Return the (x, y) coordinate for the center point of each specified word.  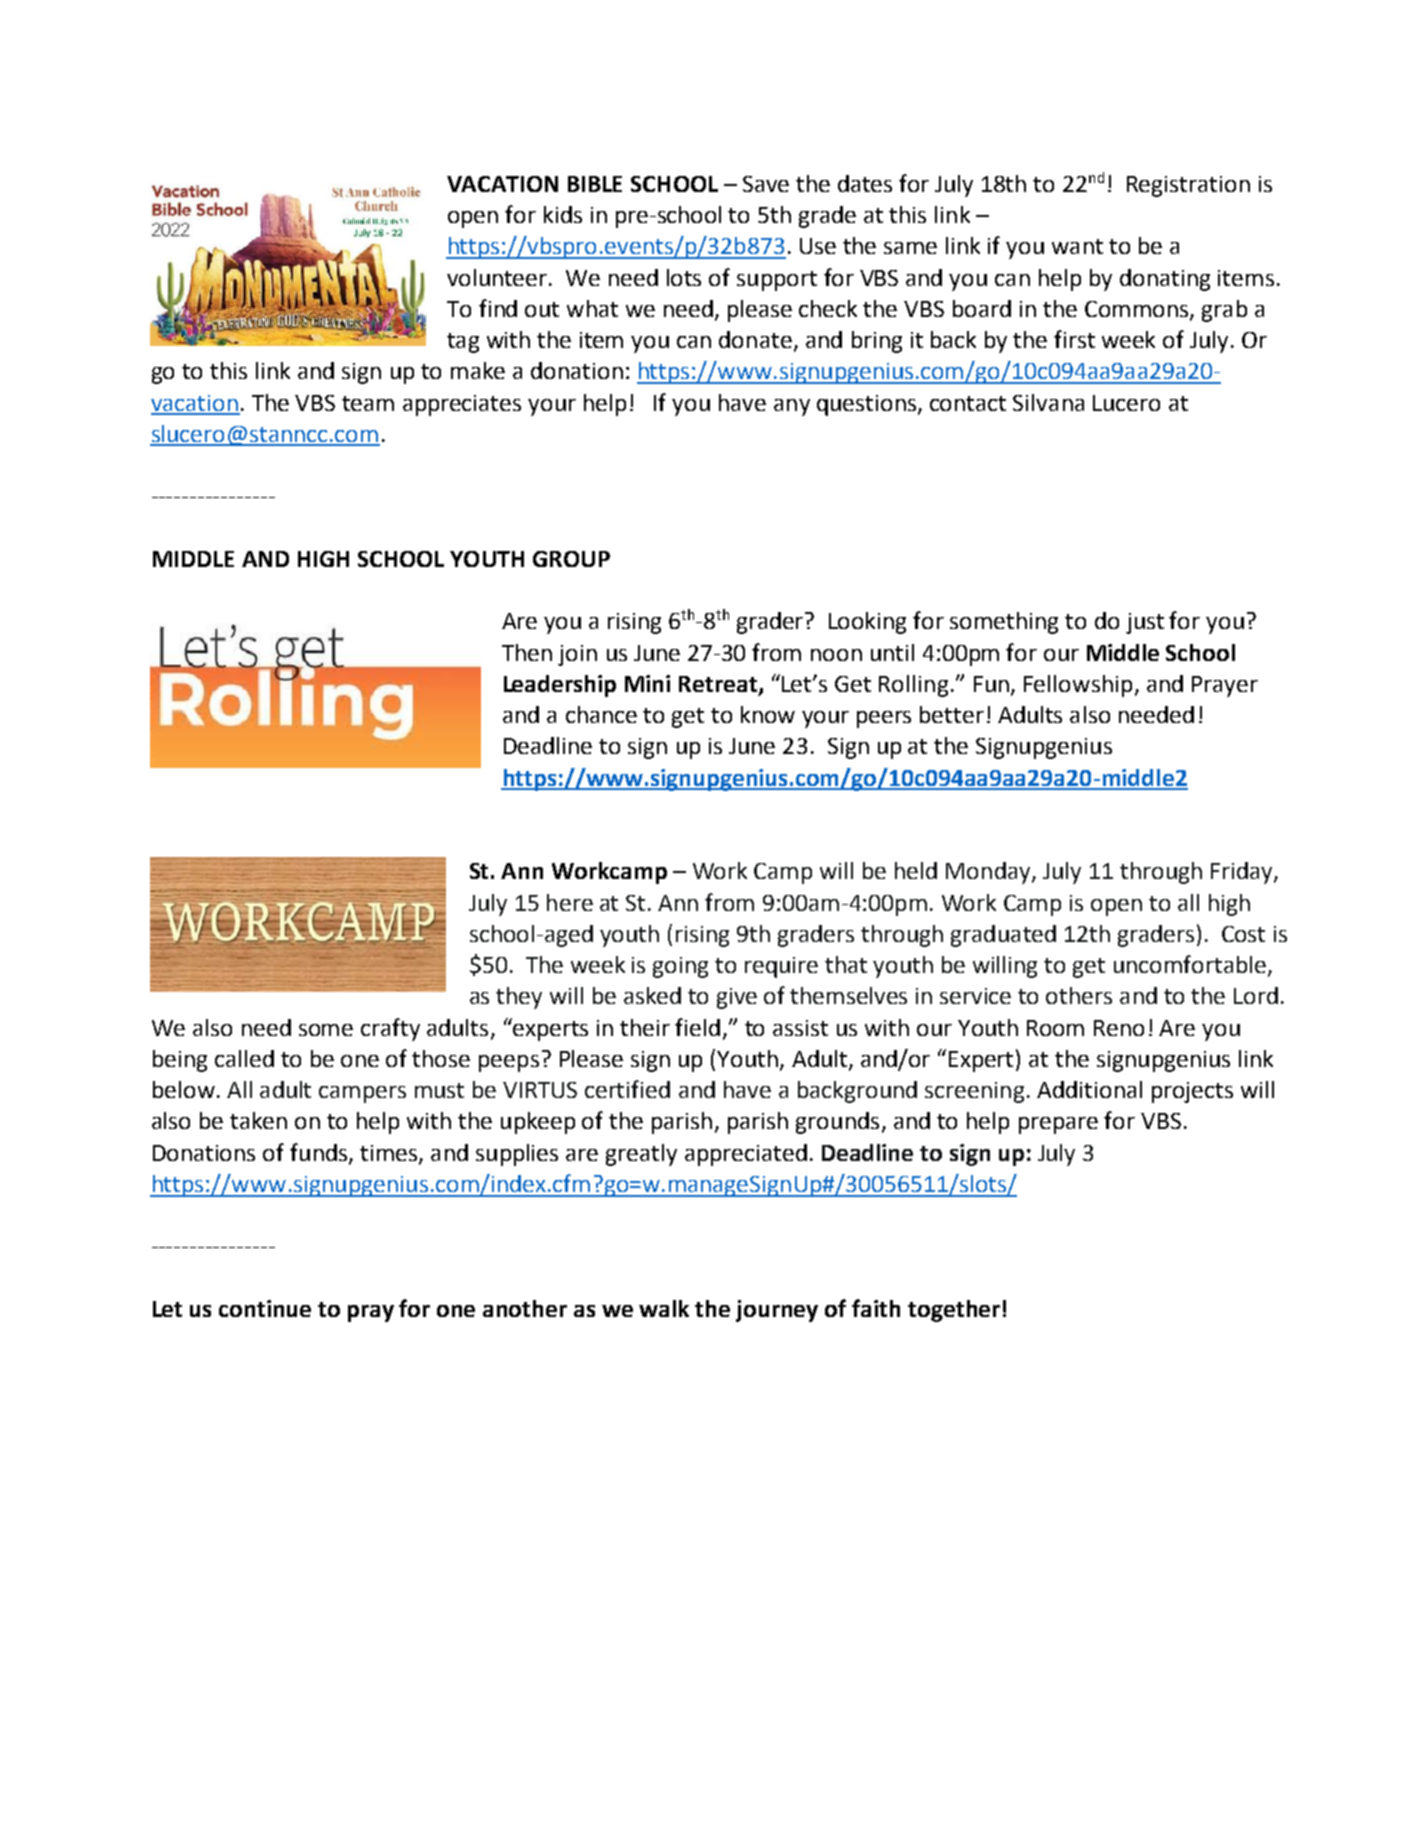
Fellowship (1078, 686)
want (1077, 246)
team (368, 403)
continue (265, 1308)
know (768, 714)
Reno (1119, 1028)
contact (968, 403)
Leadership (560, 686)
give (737, 998)
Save (766, 184)
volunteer (498, 277)
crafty (390, 1029)
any (792, 407)
